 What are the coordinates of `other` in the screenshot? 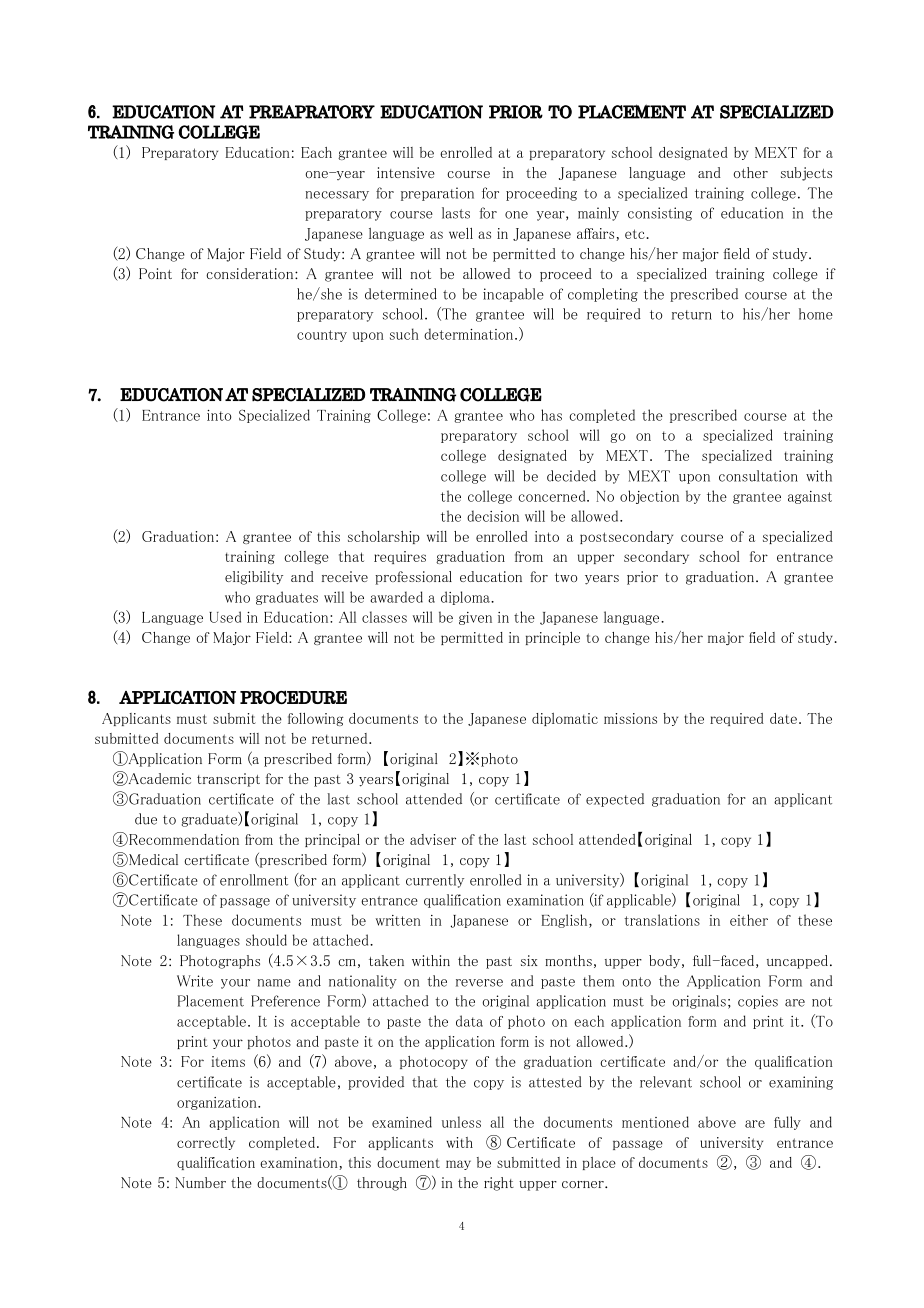 It's located at (750, 172).
